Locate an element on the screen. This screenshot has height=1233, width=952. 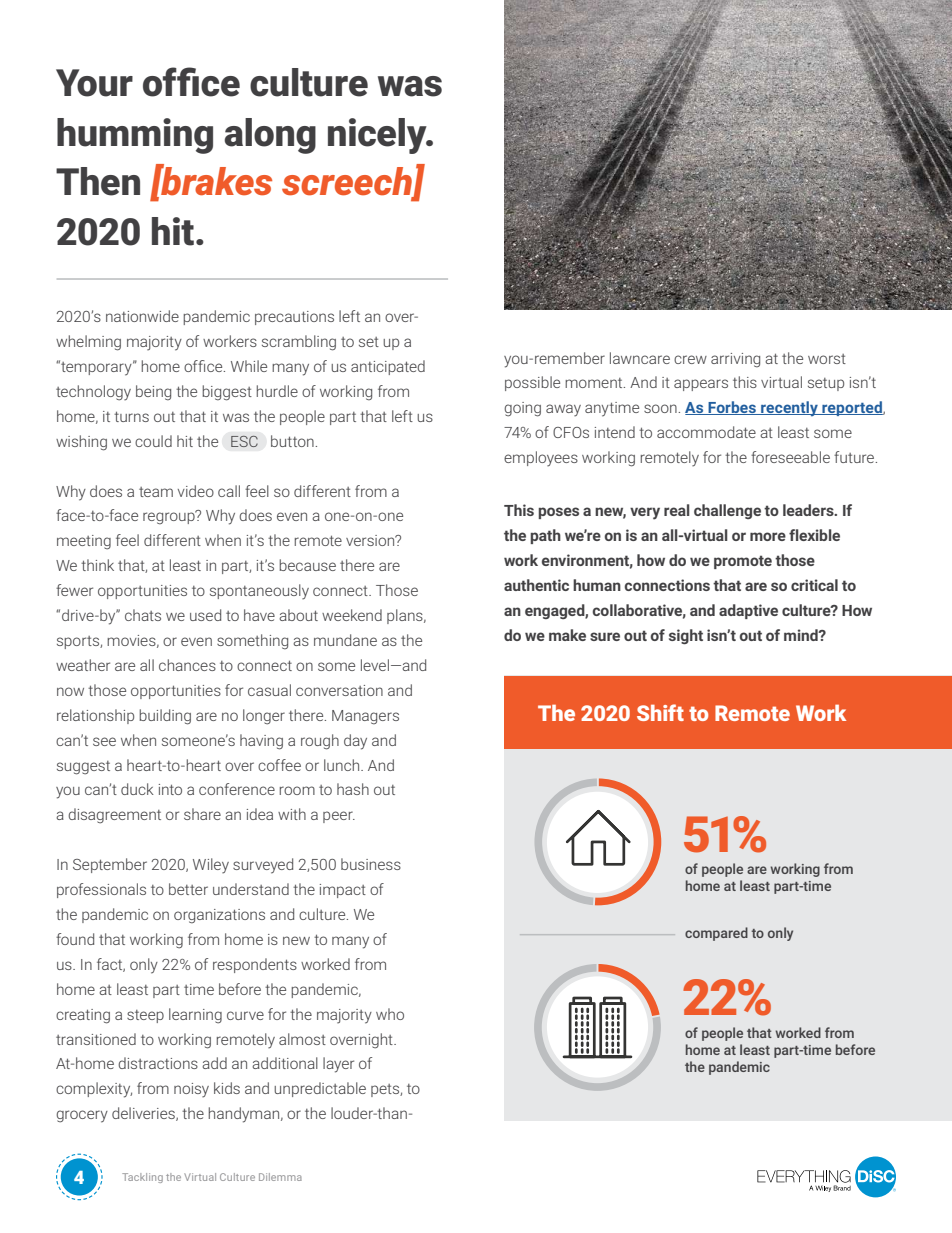
arriving is located at coordinates (735, 360).
